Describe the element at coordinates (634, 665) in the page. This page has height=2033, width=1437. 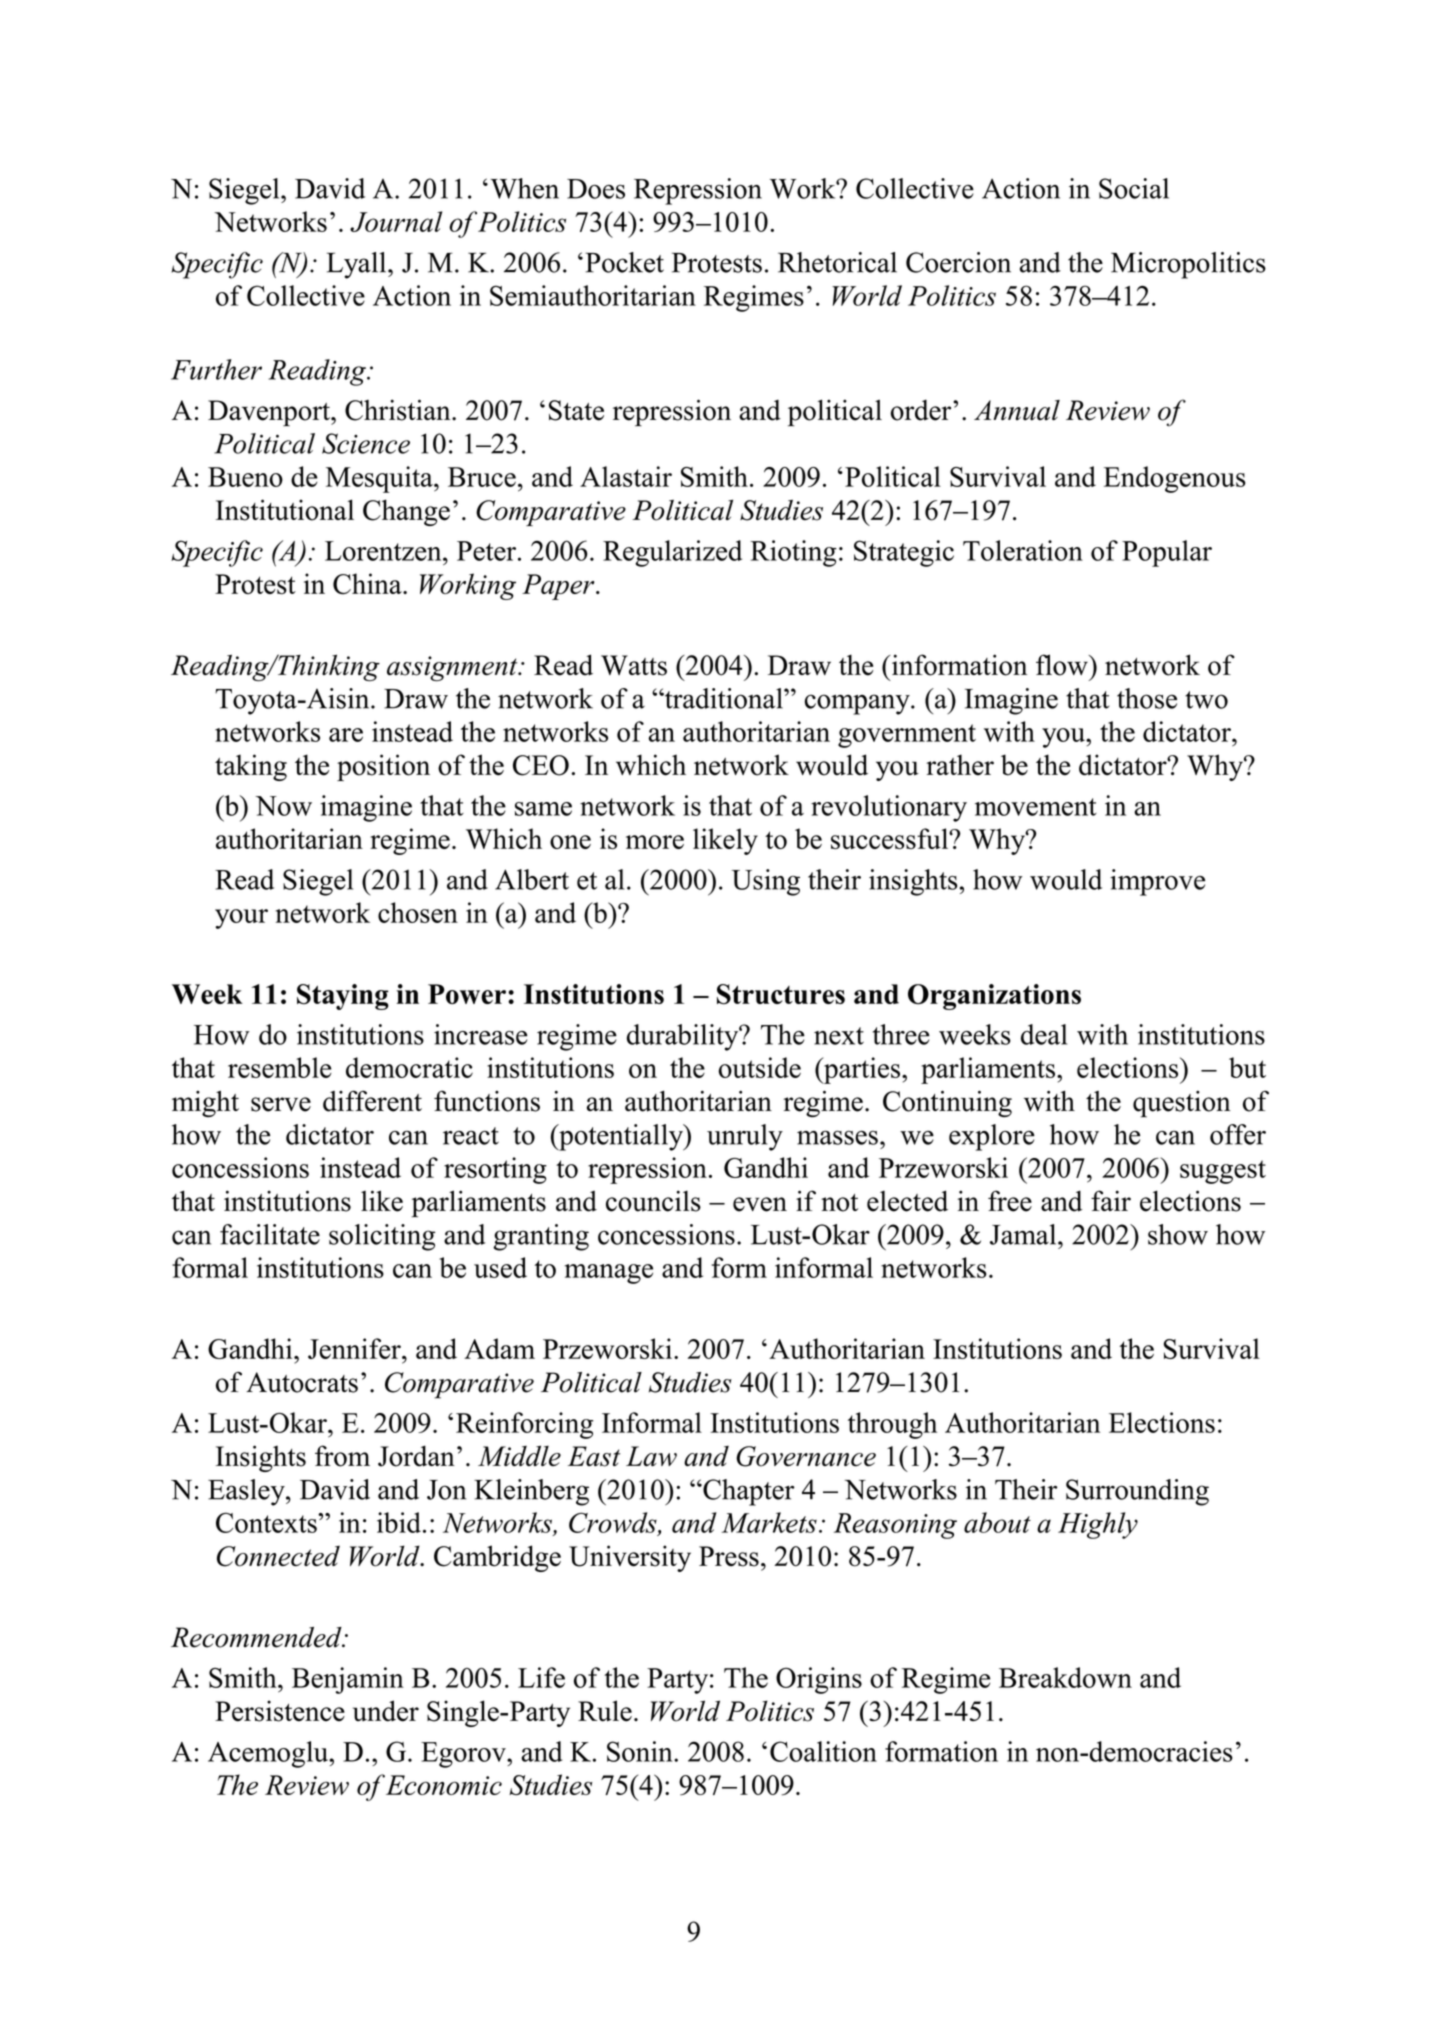
I see `Watts` at that location.
